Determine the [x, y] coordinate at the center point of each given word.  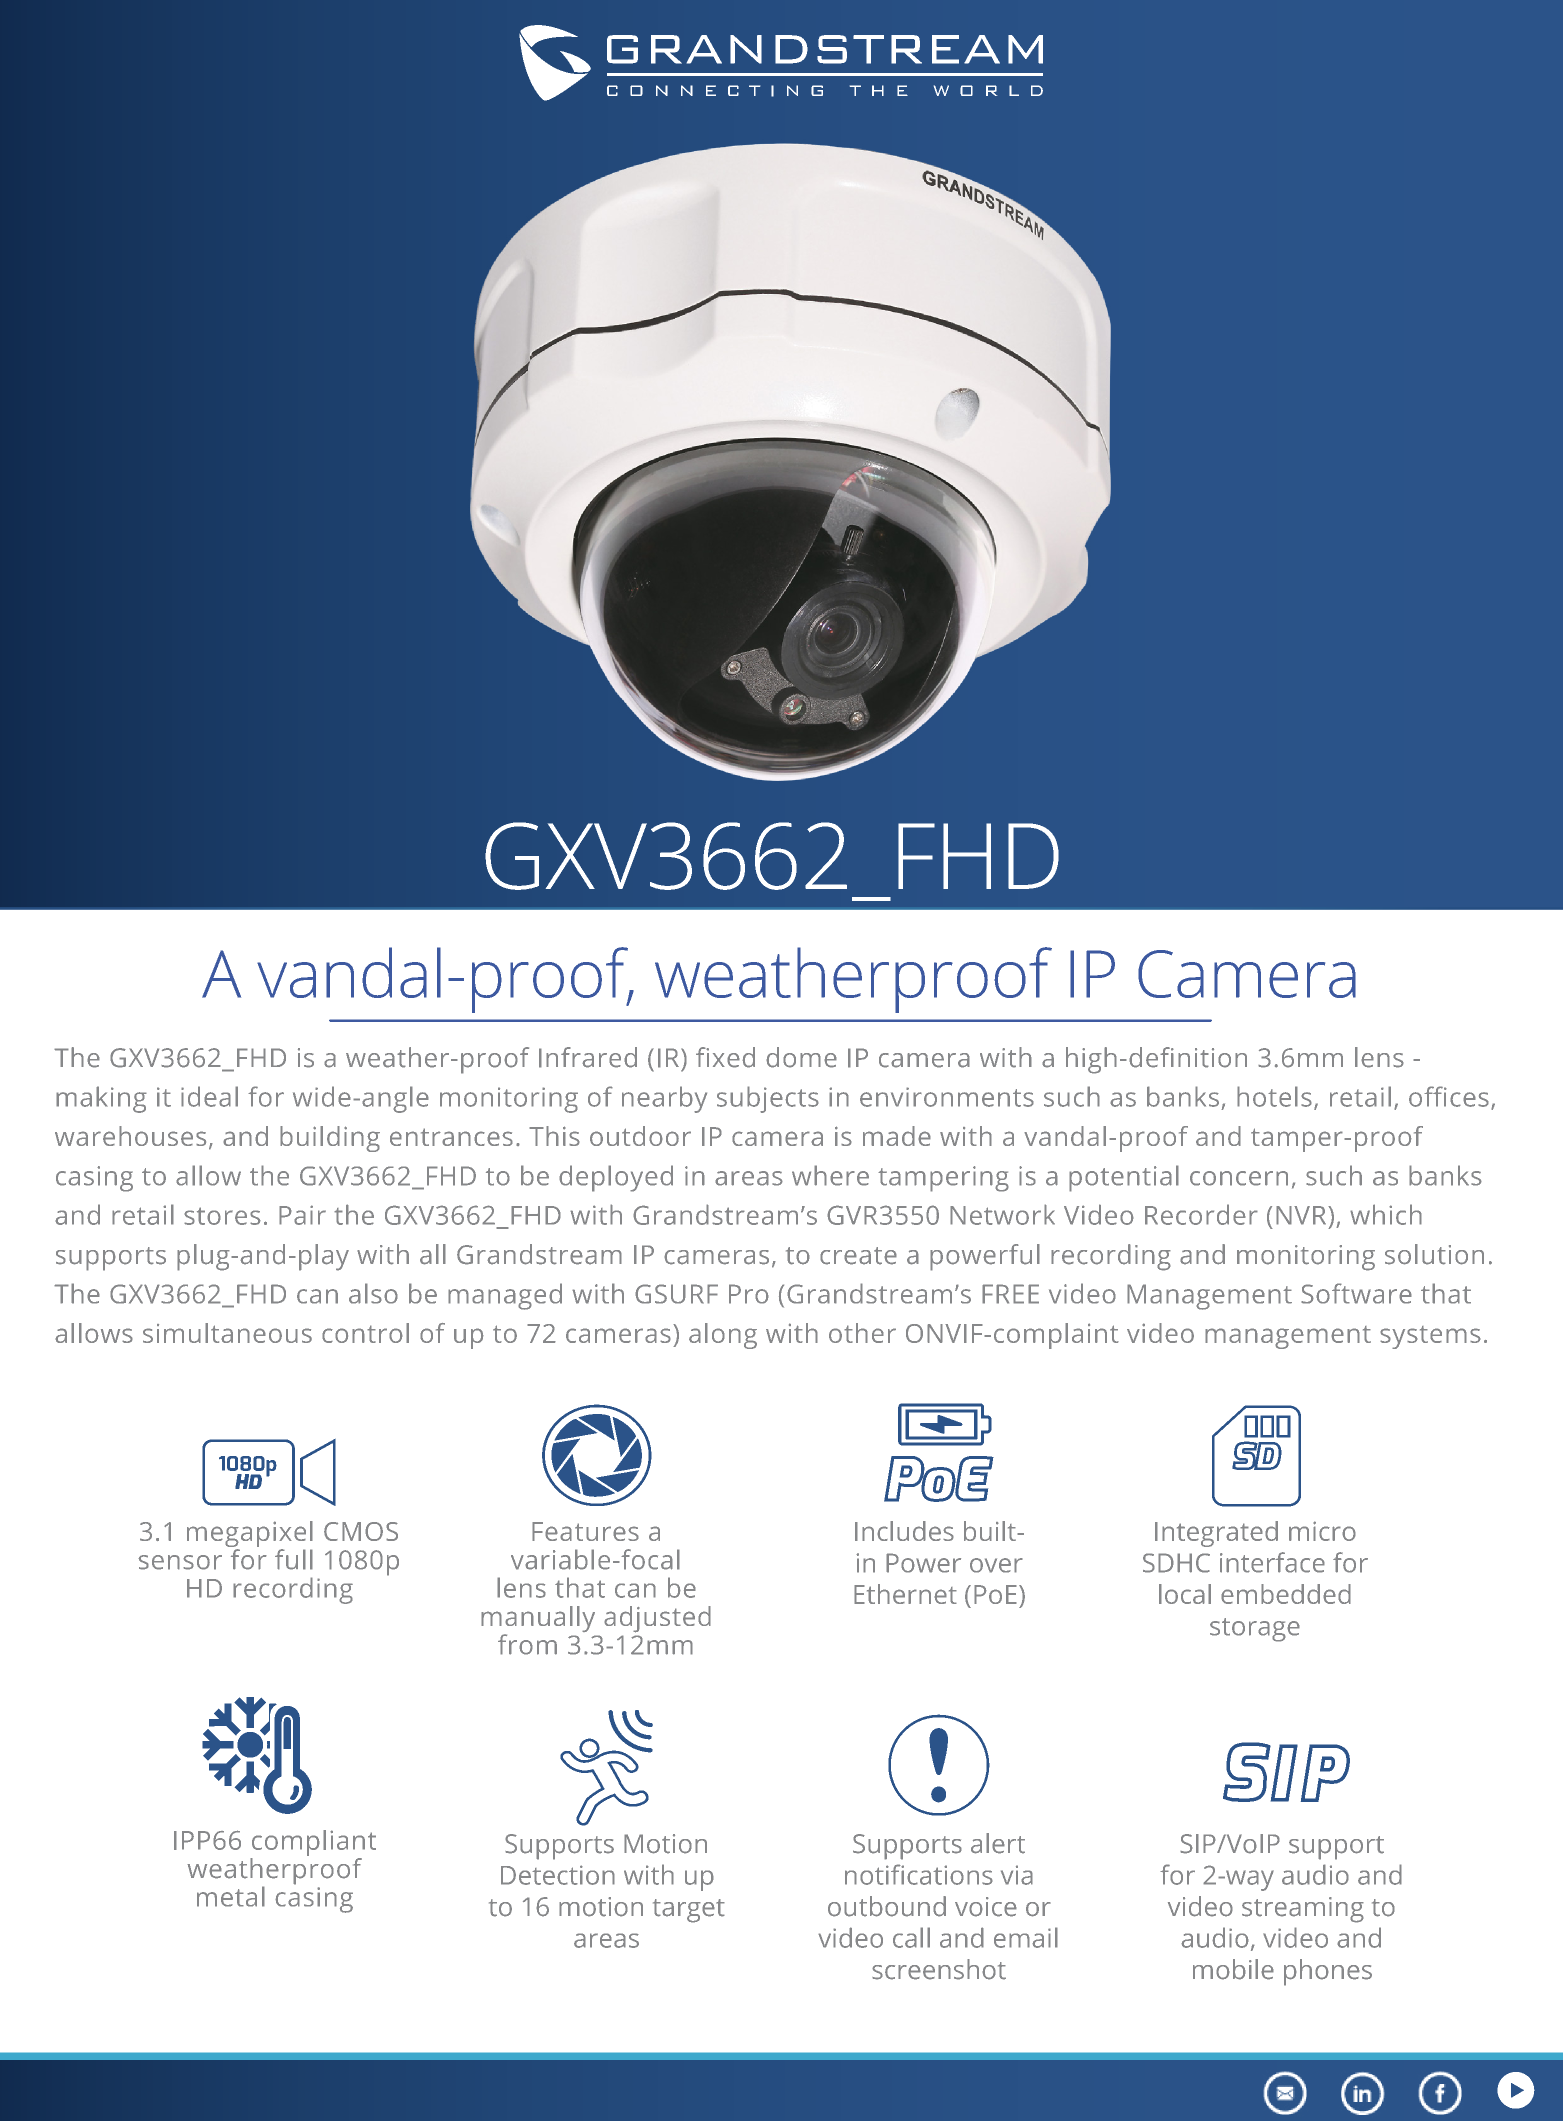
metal [231, 1896]
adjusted [657, 1619]
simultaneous [227, 1333]
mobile [1233, 1969]
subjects [768, 1099]
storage [1255, 1630]
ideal [209, 1096]
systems [1430, 1337]
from [527, 1644]
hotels [1274, 1096]
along [723, 1336]
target [689, 1911]
